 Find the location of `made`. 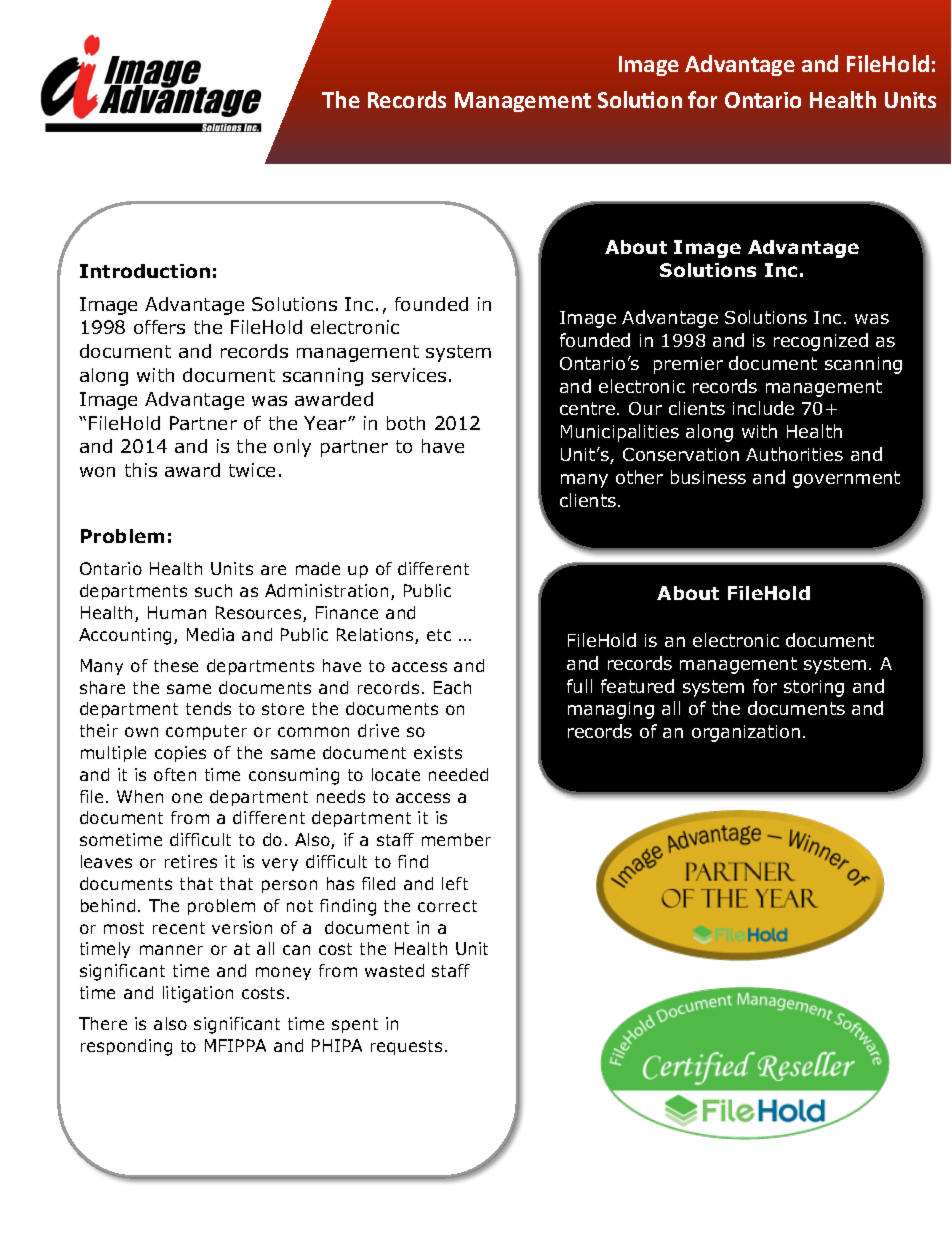

made is located at coordinates (318, 568).
